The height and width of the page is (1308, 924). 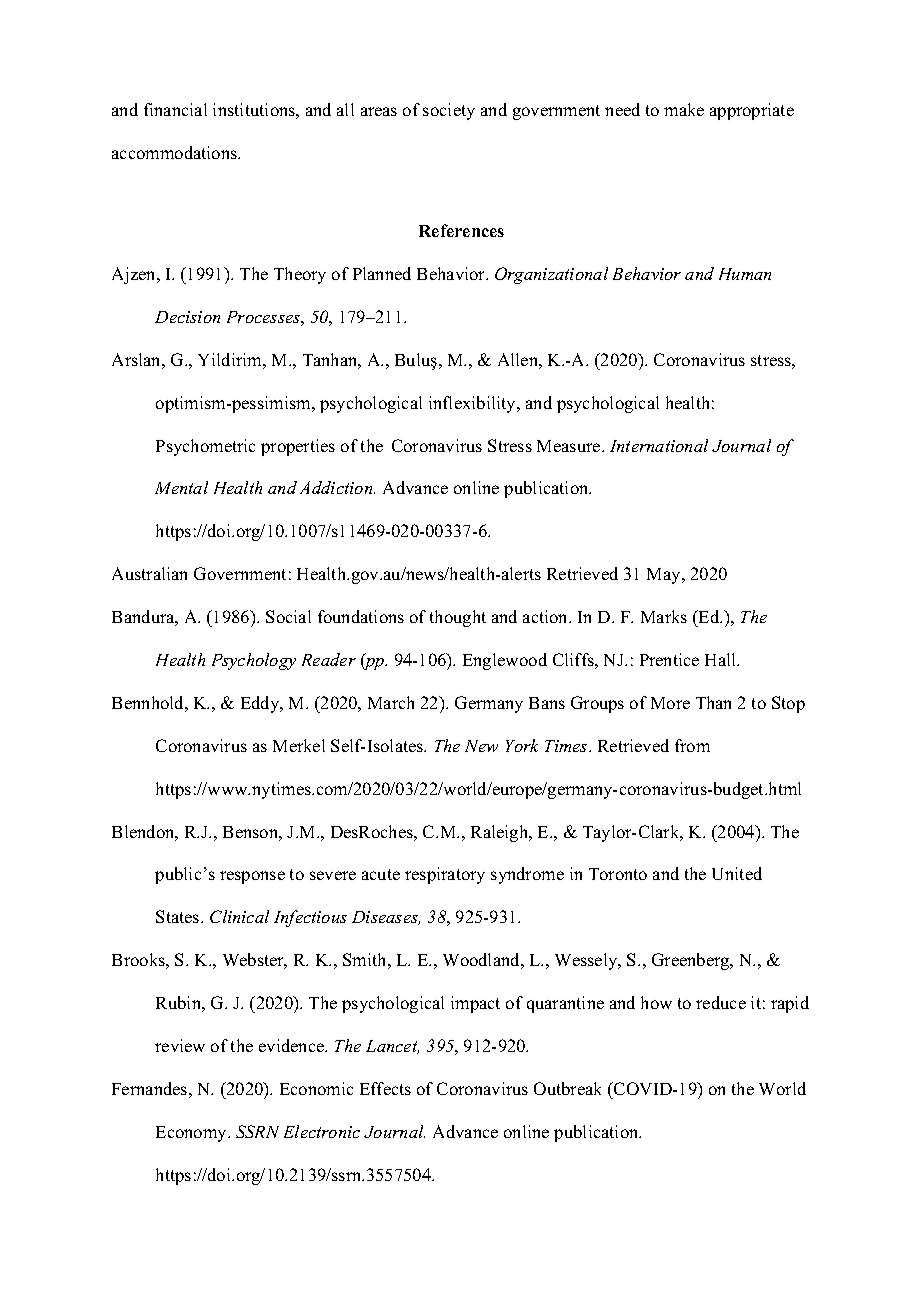 What do you see at coordinates (722, 659) in the page?
I see `Hall` at bounding box center [722, 659].
